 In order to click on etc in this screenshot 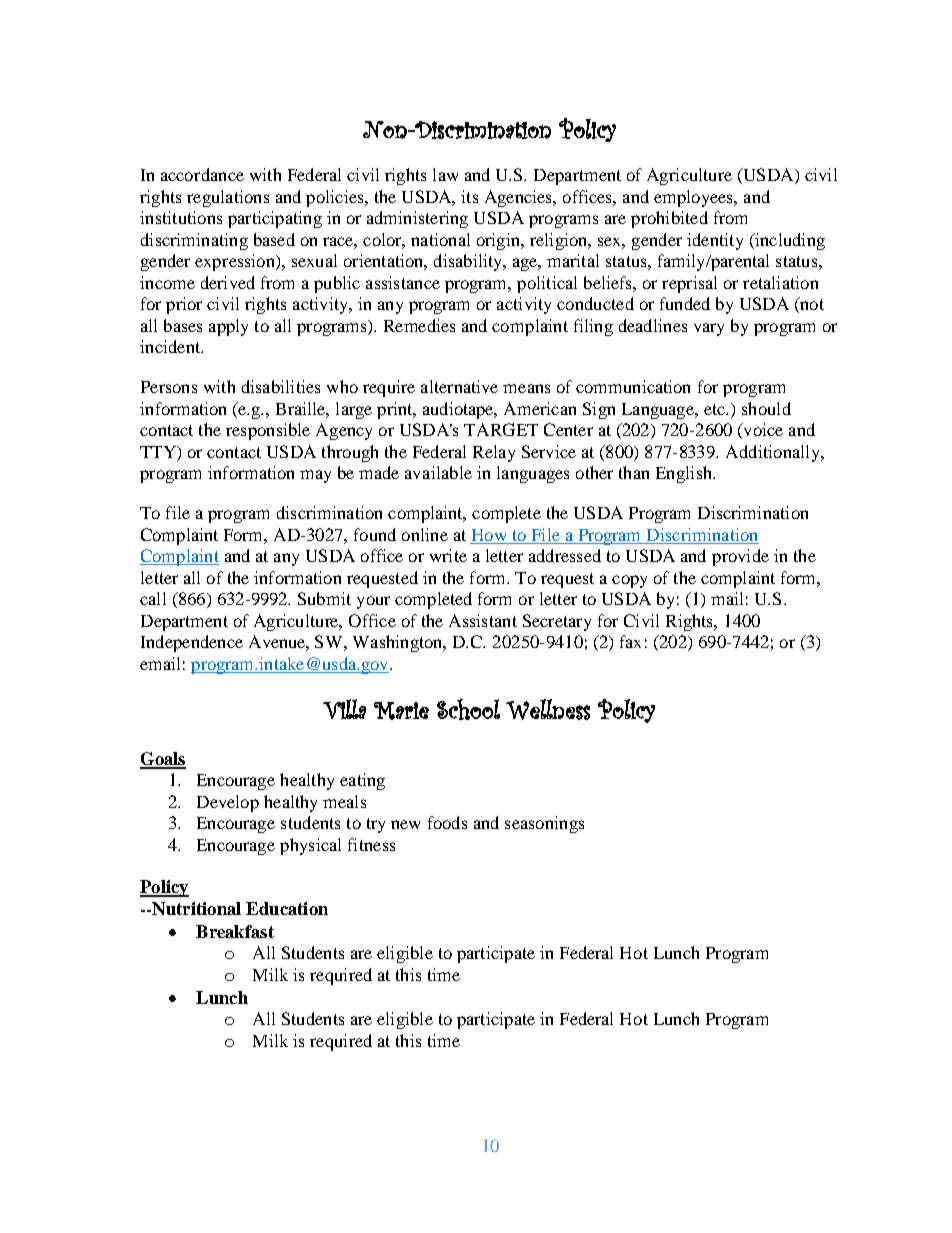, I will do `click(716, 409)`.
